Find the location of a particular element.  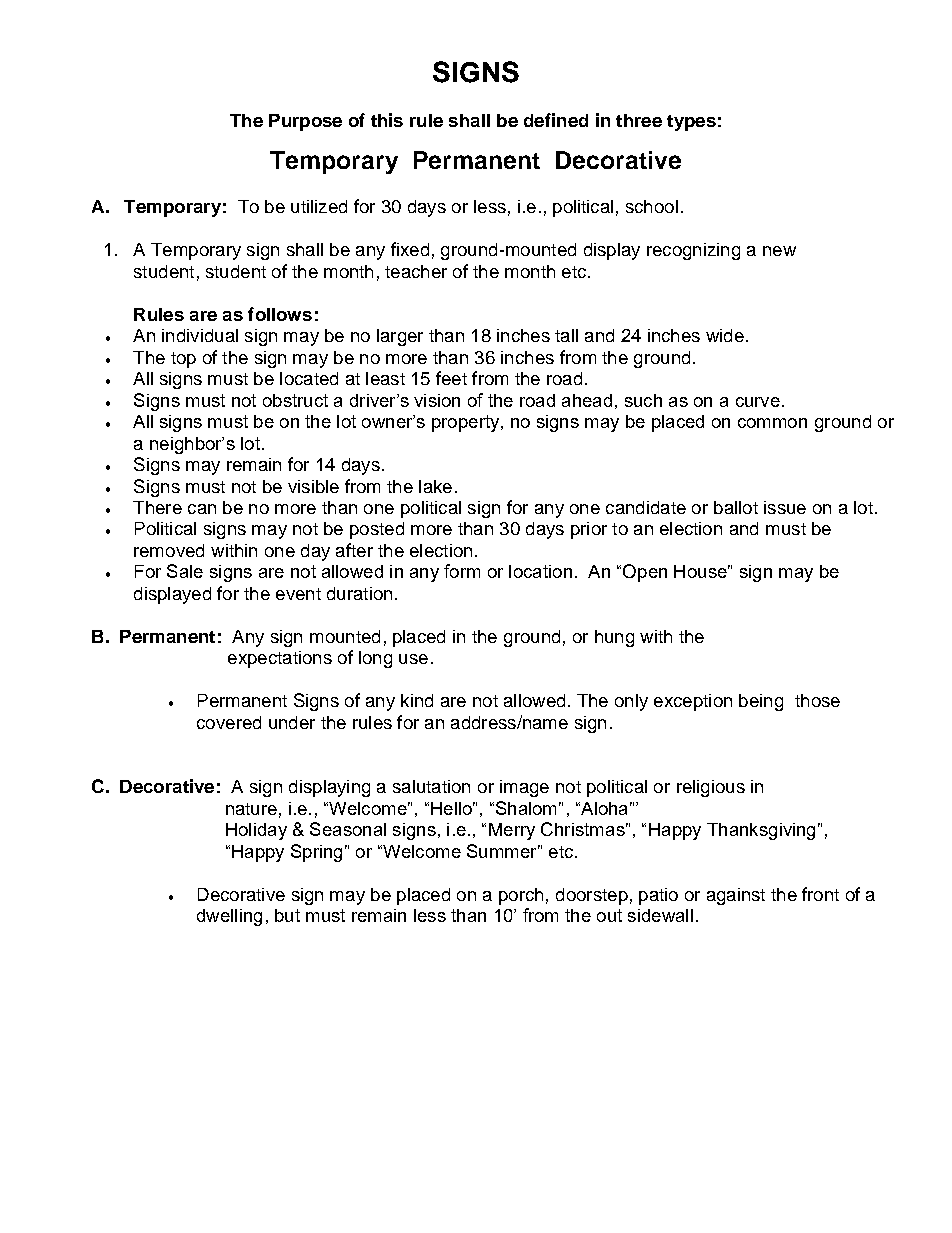

dwelling is located at coordinates (229, 917).
